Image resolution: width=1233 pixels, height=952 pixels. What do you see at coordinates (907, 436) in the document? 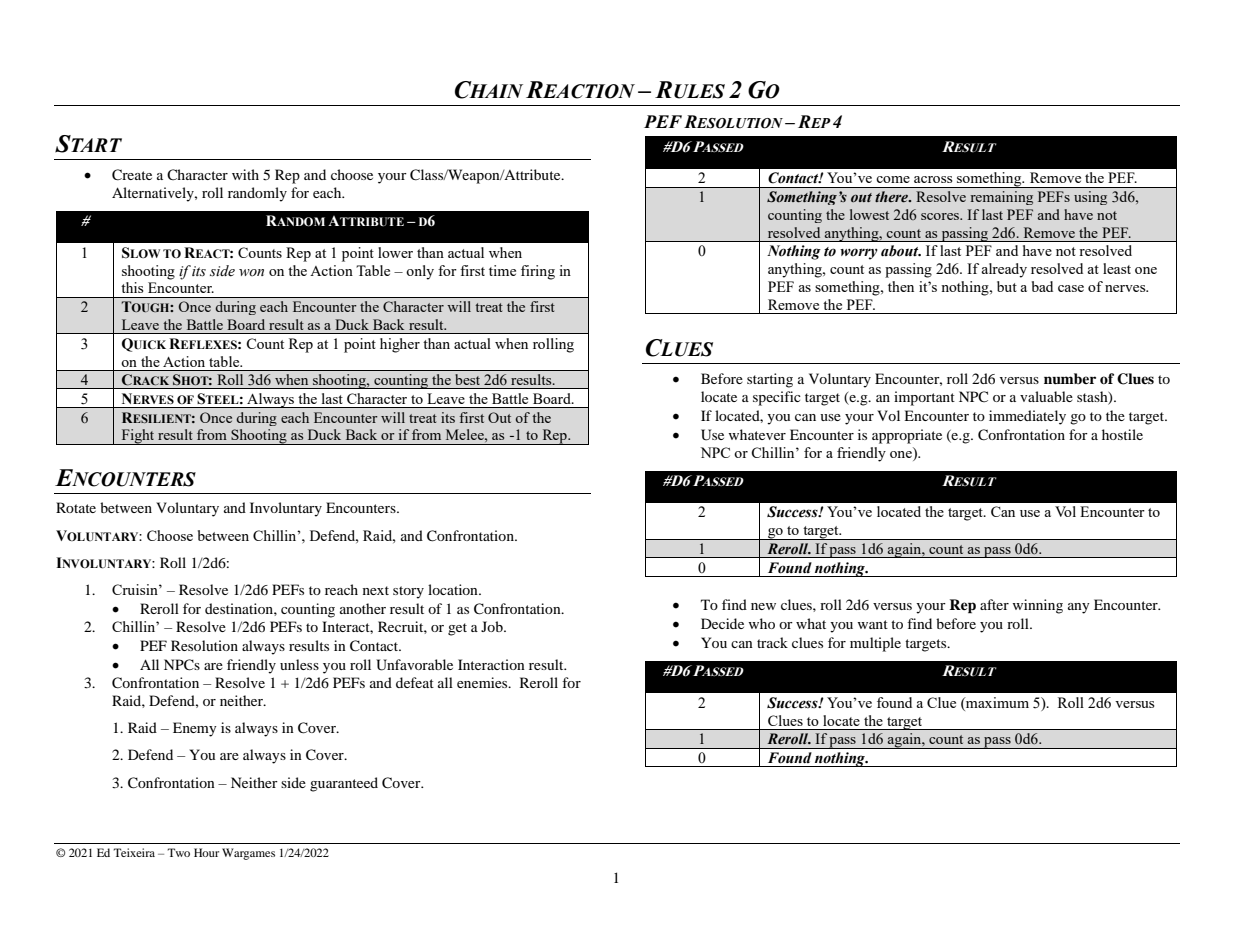
I see `appropriate` at bounding box center [907, 436].
